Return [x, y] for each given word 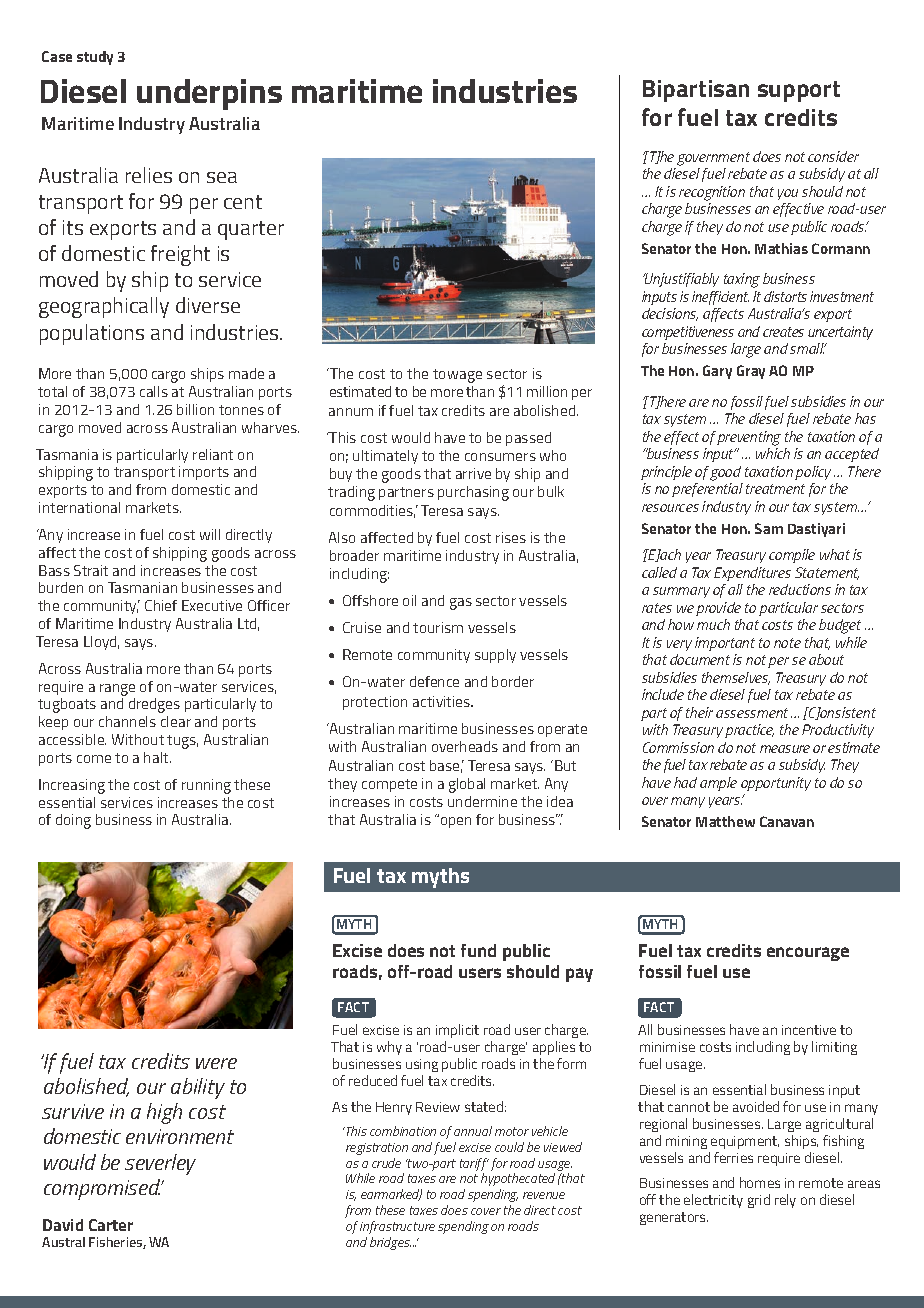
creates [783, 332]
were [216, 1063]
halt [157, 757]
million [547, 391]
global [467, 785]
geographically [104, 307]
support [799, 91]
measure [785, 749]
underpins [209, 94]
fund [478, 950]
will [210, 534]
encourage [808, 954]
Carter [111, 1225]
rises [511, 537]
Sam [769, 528]
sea [222, 177]
